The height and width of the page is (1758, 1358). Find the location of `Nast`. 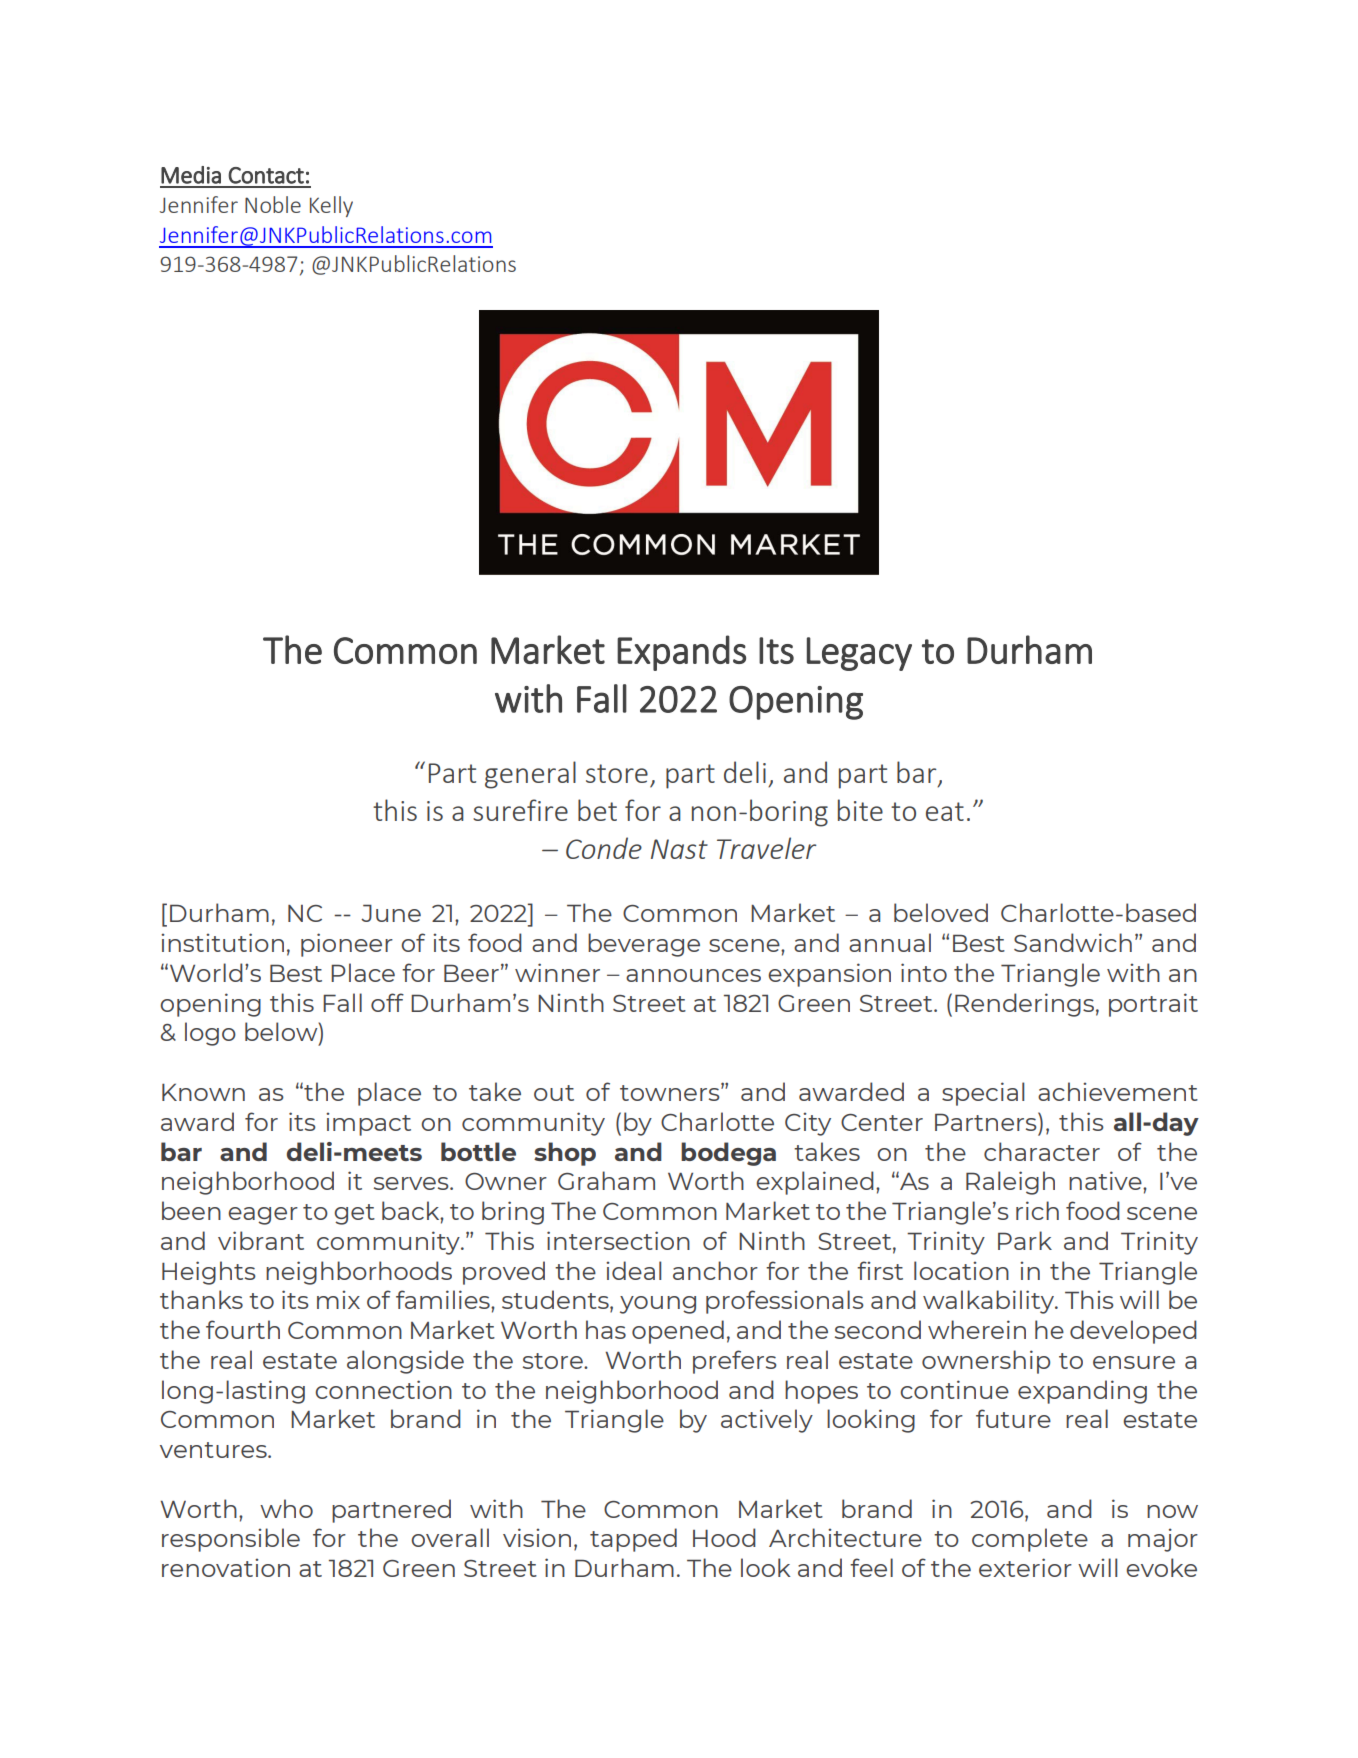

Nast is located at coordinates (679, 849).
